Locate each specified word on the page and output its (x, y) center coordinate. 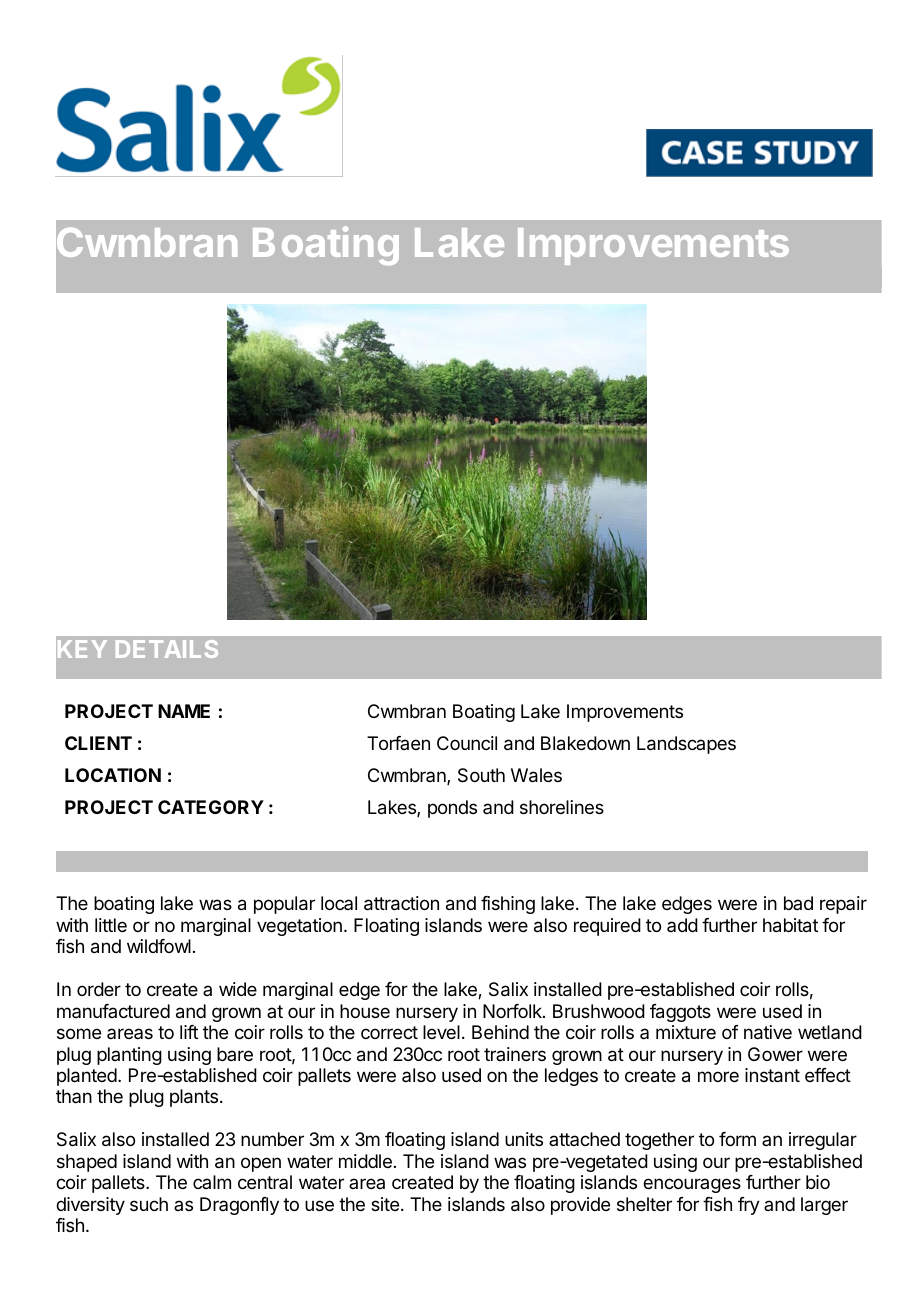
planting (129, 1056)
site (385, 1204)
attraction (401, 903)
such (149, 1204)
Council (467, 743)
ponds (452, 809)
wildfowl (159, 946)
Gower (775, 1054)
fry (749, 1206)
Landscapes (686, 745)
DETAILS (167, 649)
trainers (515, 1054)
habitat (790, 925)
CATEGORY (211, 807)
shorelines (562, 807)
